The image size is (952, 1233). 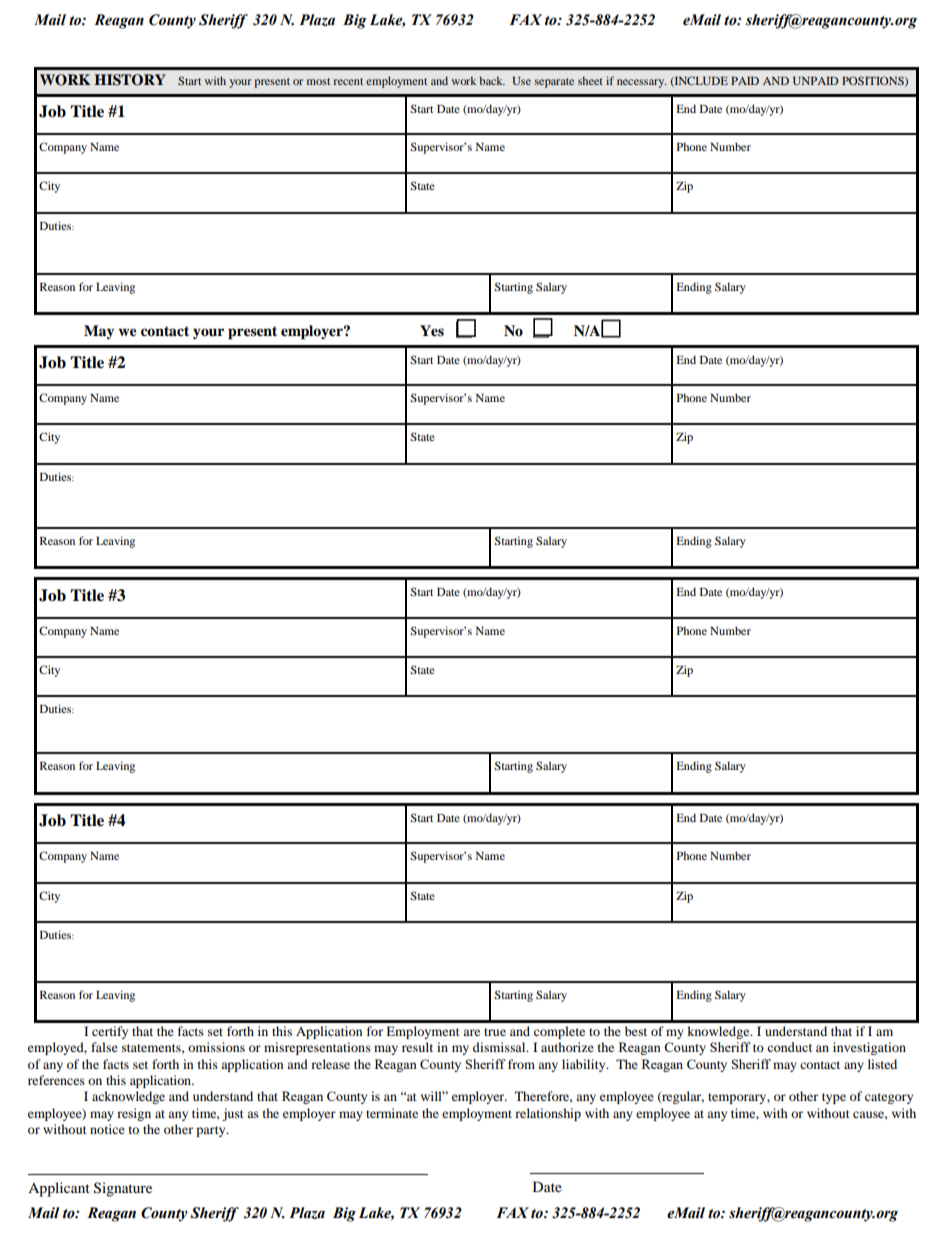 I want to click on relationship, so click(x=548, y=1114).
